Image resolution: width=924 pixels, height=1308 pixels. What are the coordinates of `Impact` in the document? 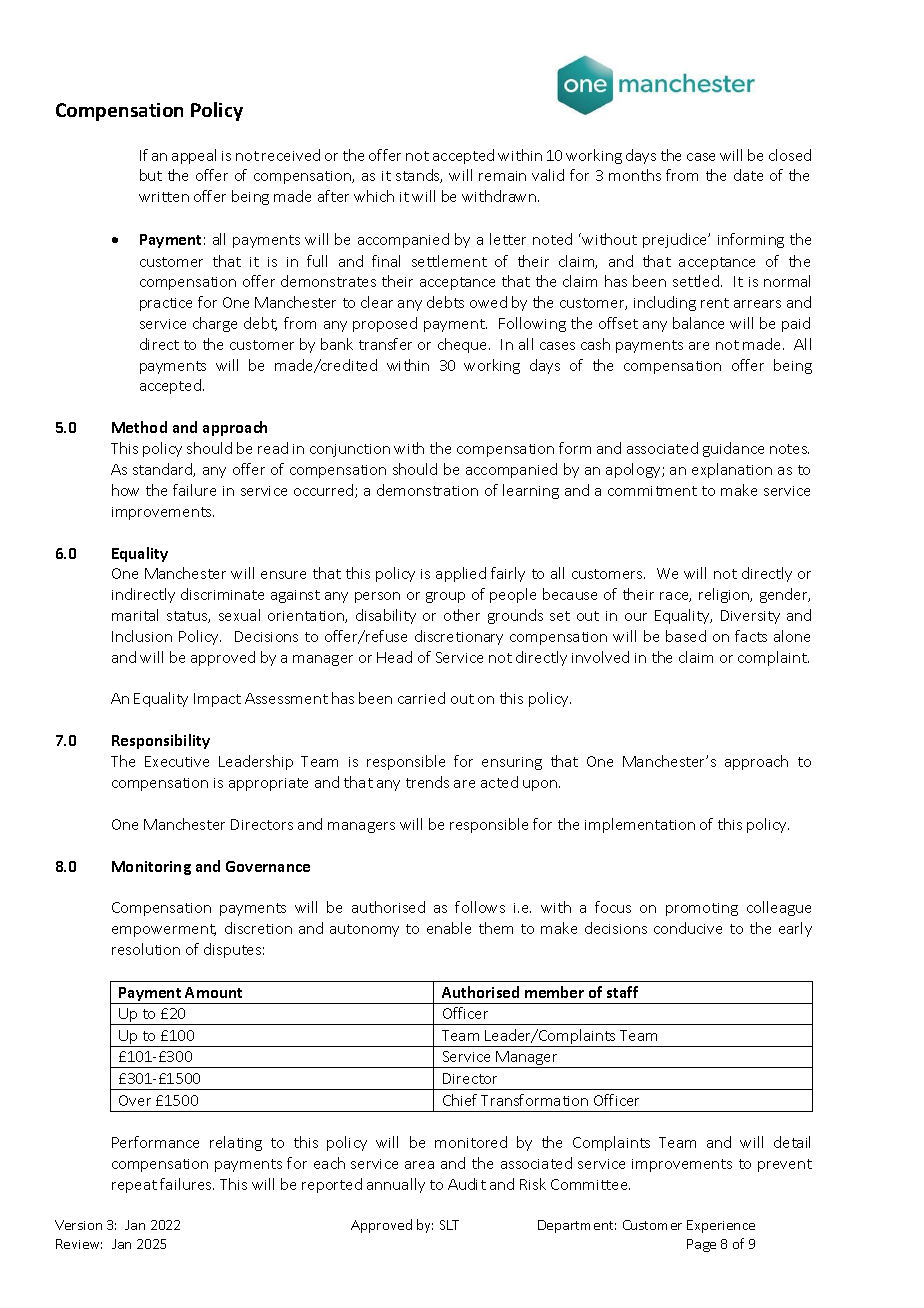 It's located at (217, 700).
